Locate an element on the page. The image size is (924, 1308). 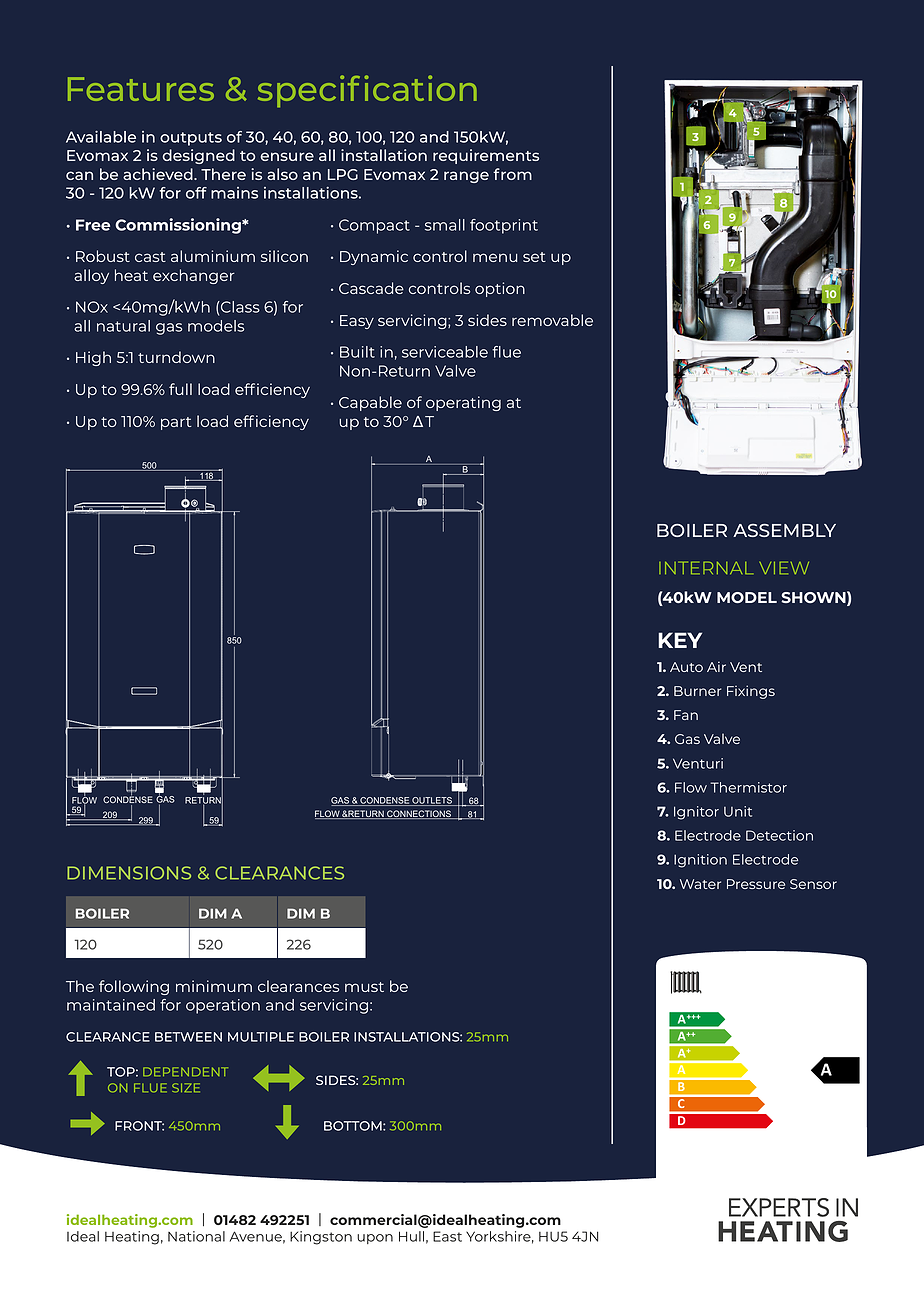
from is located at coordinates (512, 174).
